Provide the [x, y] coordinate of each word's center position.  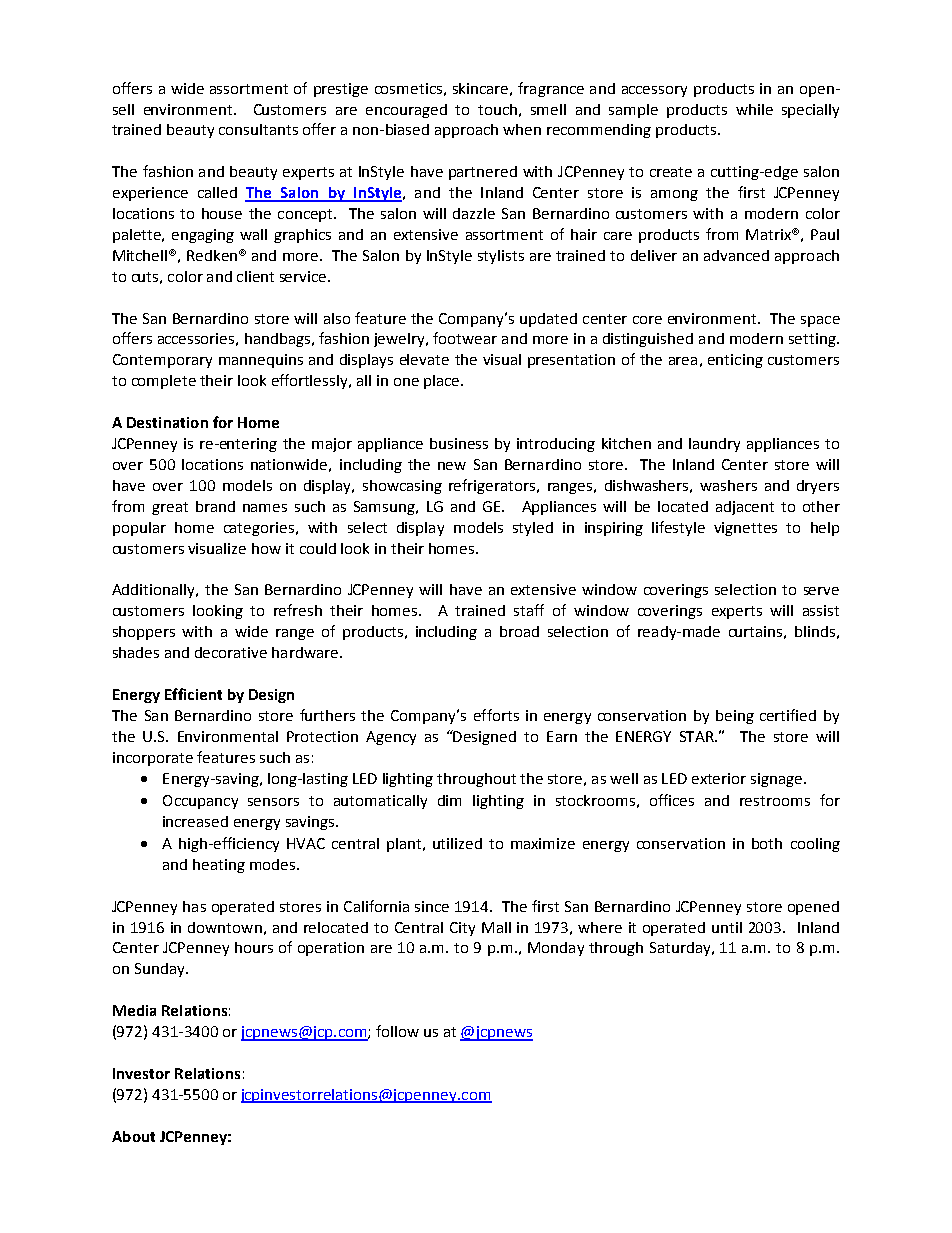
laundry [714, 445]
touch [497, 109]
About [133, 1136]
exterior [719, 778]
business [459, 443]
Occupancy [200, 802]
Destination [167, 422]
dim [449, 800]
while [754, 109]
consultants [258, 129]
